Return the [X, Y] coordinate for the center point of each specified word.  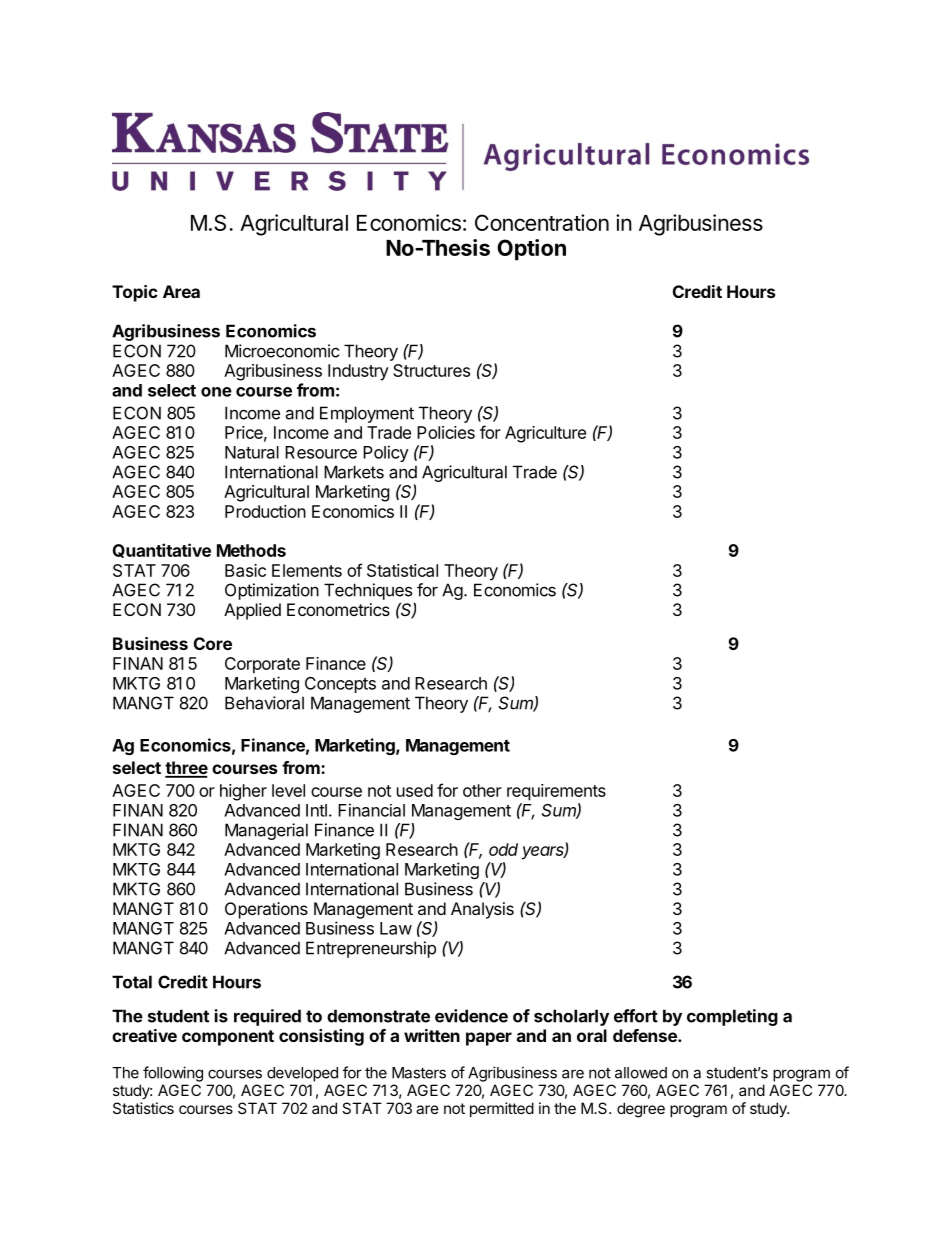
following [173, 1074]
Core [213, 643]
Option [531, 250]
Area [181, 291]
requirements [556, 792]
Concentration [542, 222]
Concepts [340, 685]
